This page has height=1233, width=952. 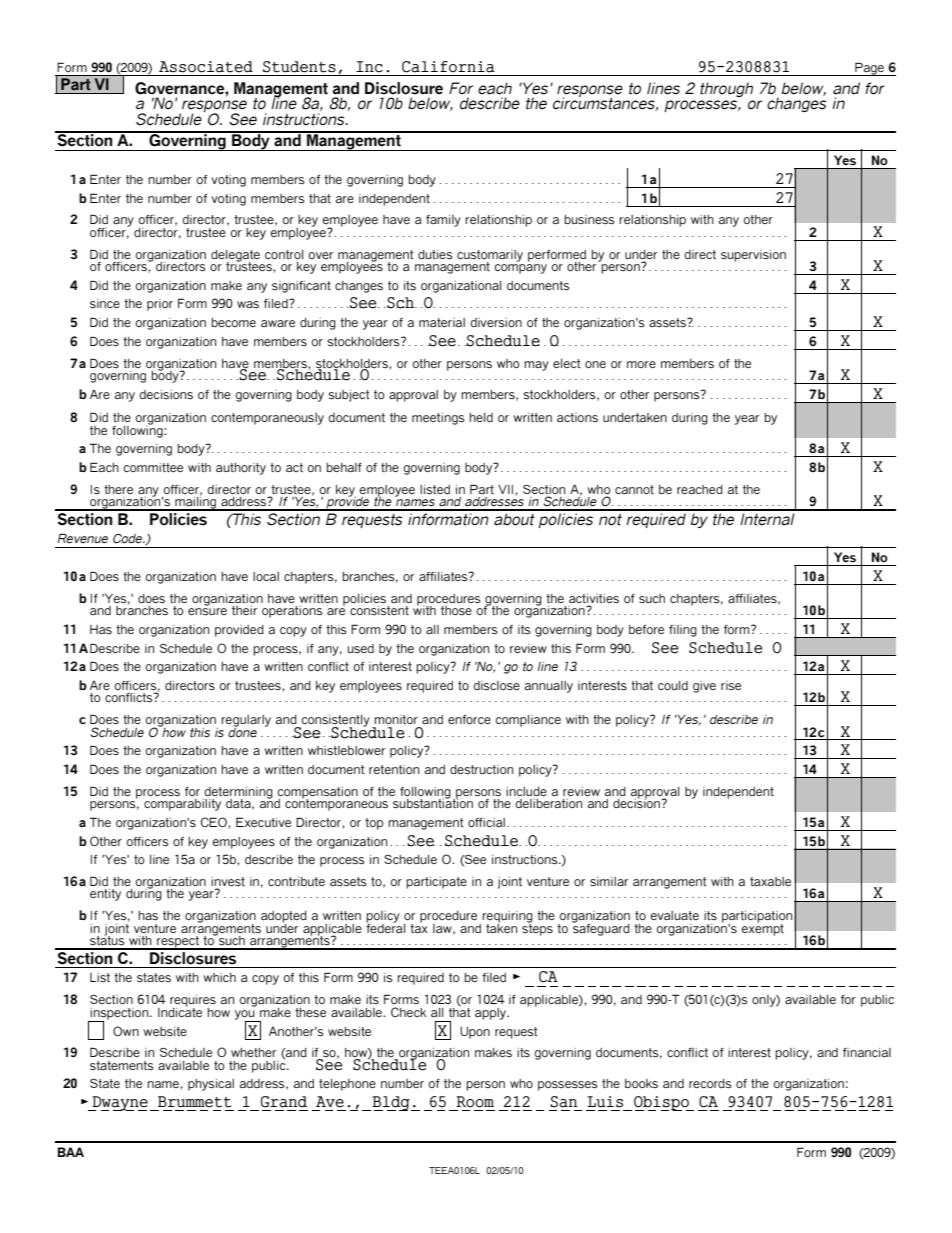 I want to click on rise, so click(x=731, y=685).
